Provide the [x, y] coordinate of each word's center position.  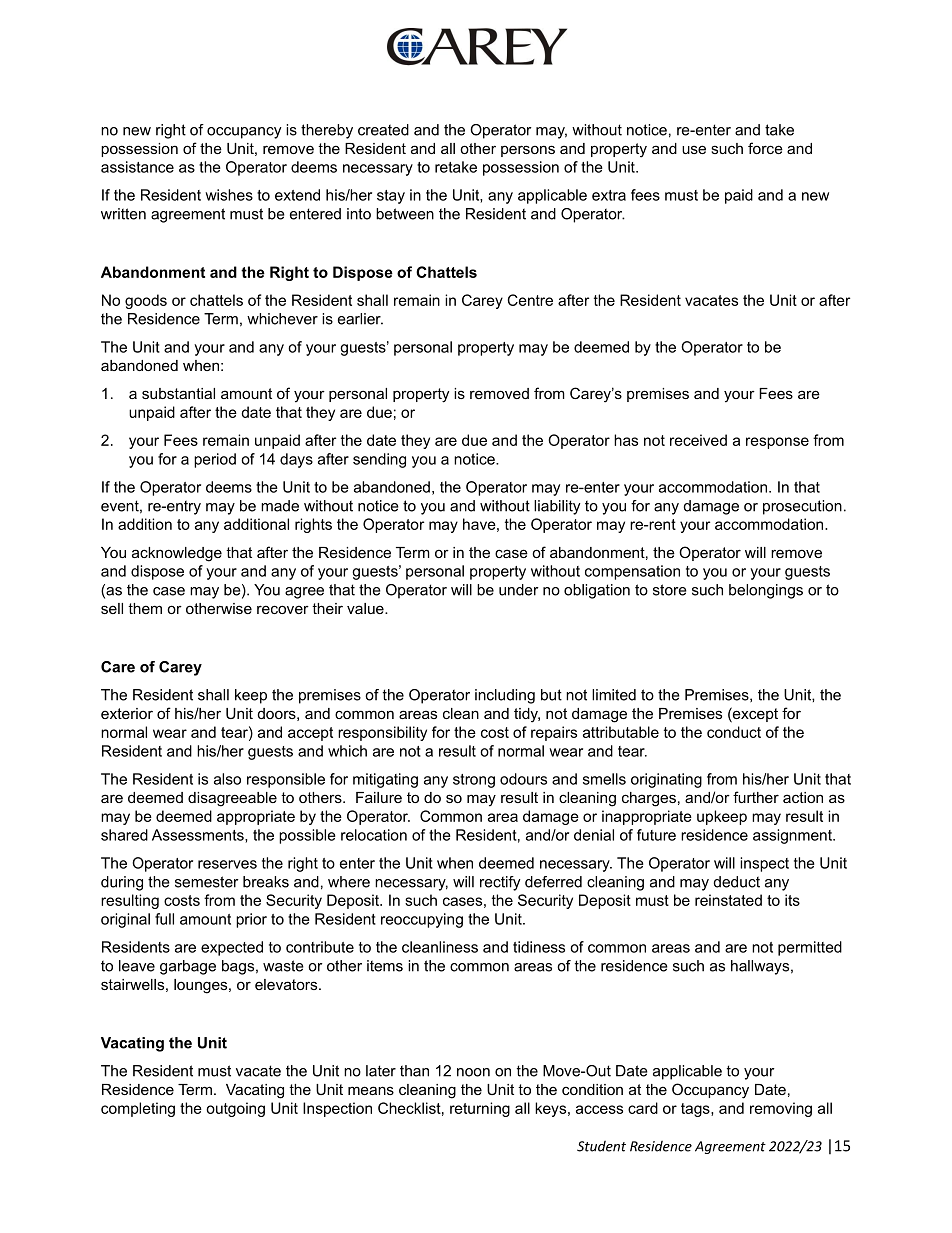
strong [474, 781]
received [698, 440]
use [694, 149]
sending [379, 460]
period [215, 460]
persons [528, 151]
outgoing [235, 1109]
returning [480, 1109]
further [756, 797]
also [227, 779]
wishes [229, 195]
